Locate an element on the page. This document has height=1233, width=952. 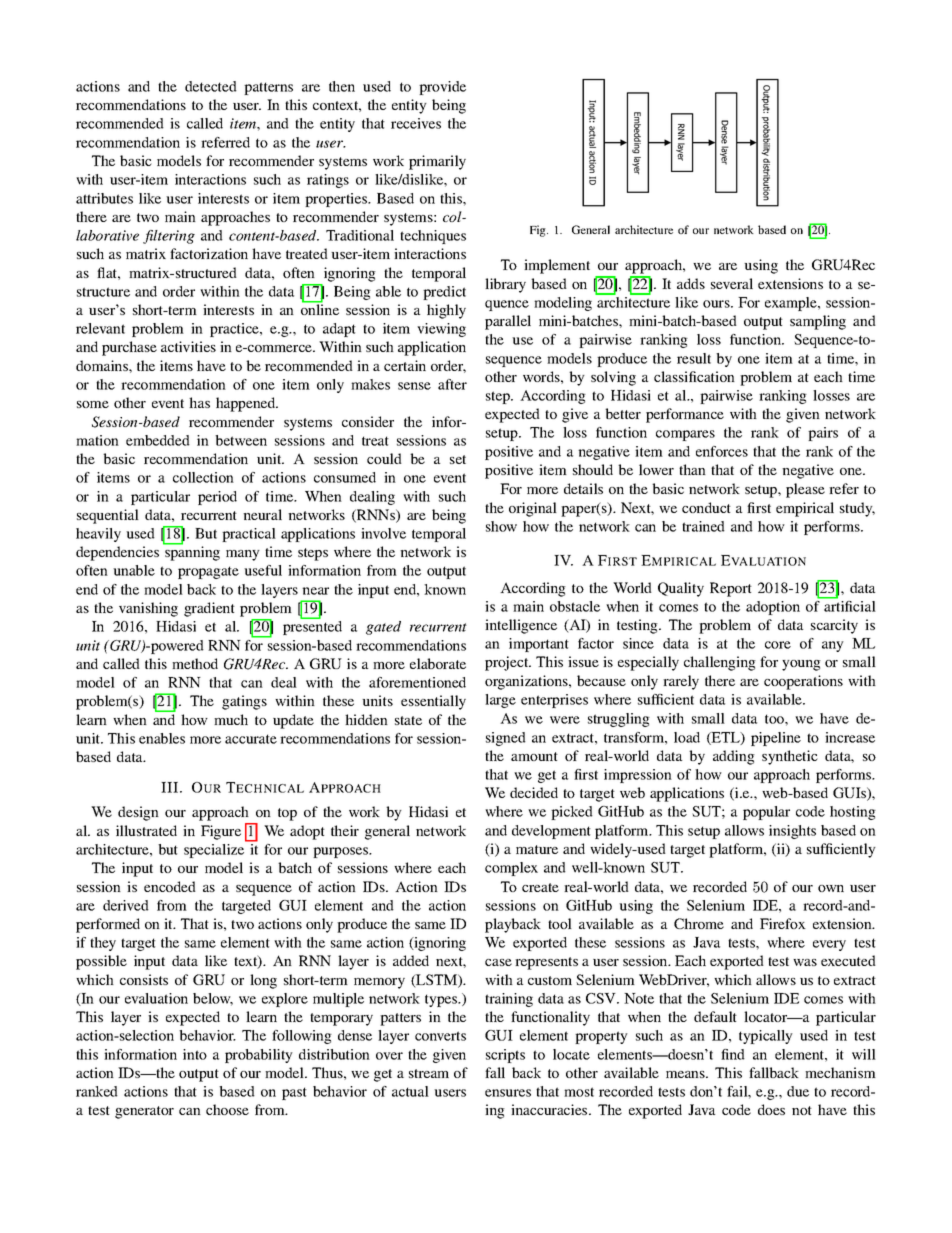
complex is located at coordinates (511, 869).
